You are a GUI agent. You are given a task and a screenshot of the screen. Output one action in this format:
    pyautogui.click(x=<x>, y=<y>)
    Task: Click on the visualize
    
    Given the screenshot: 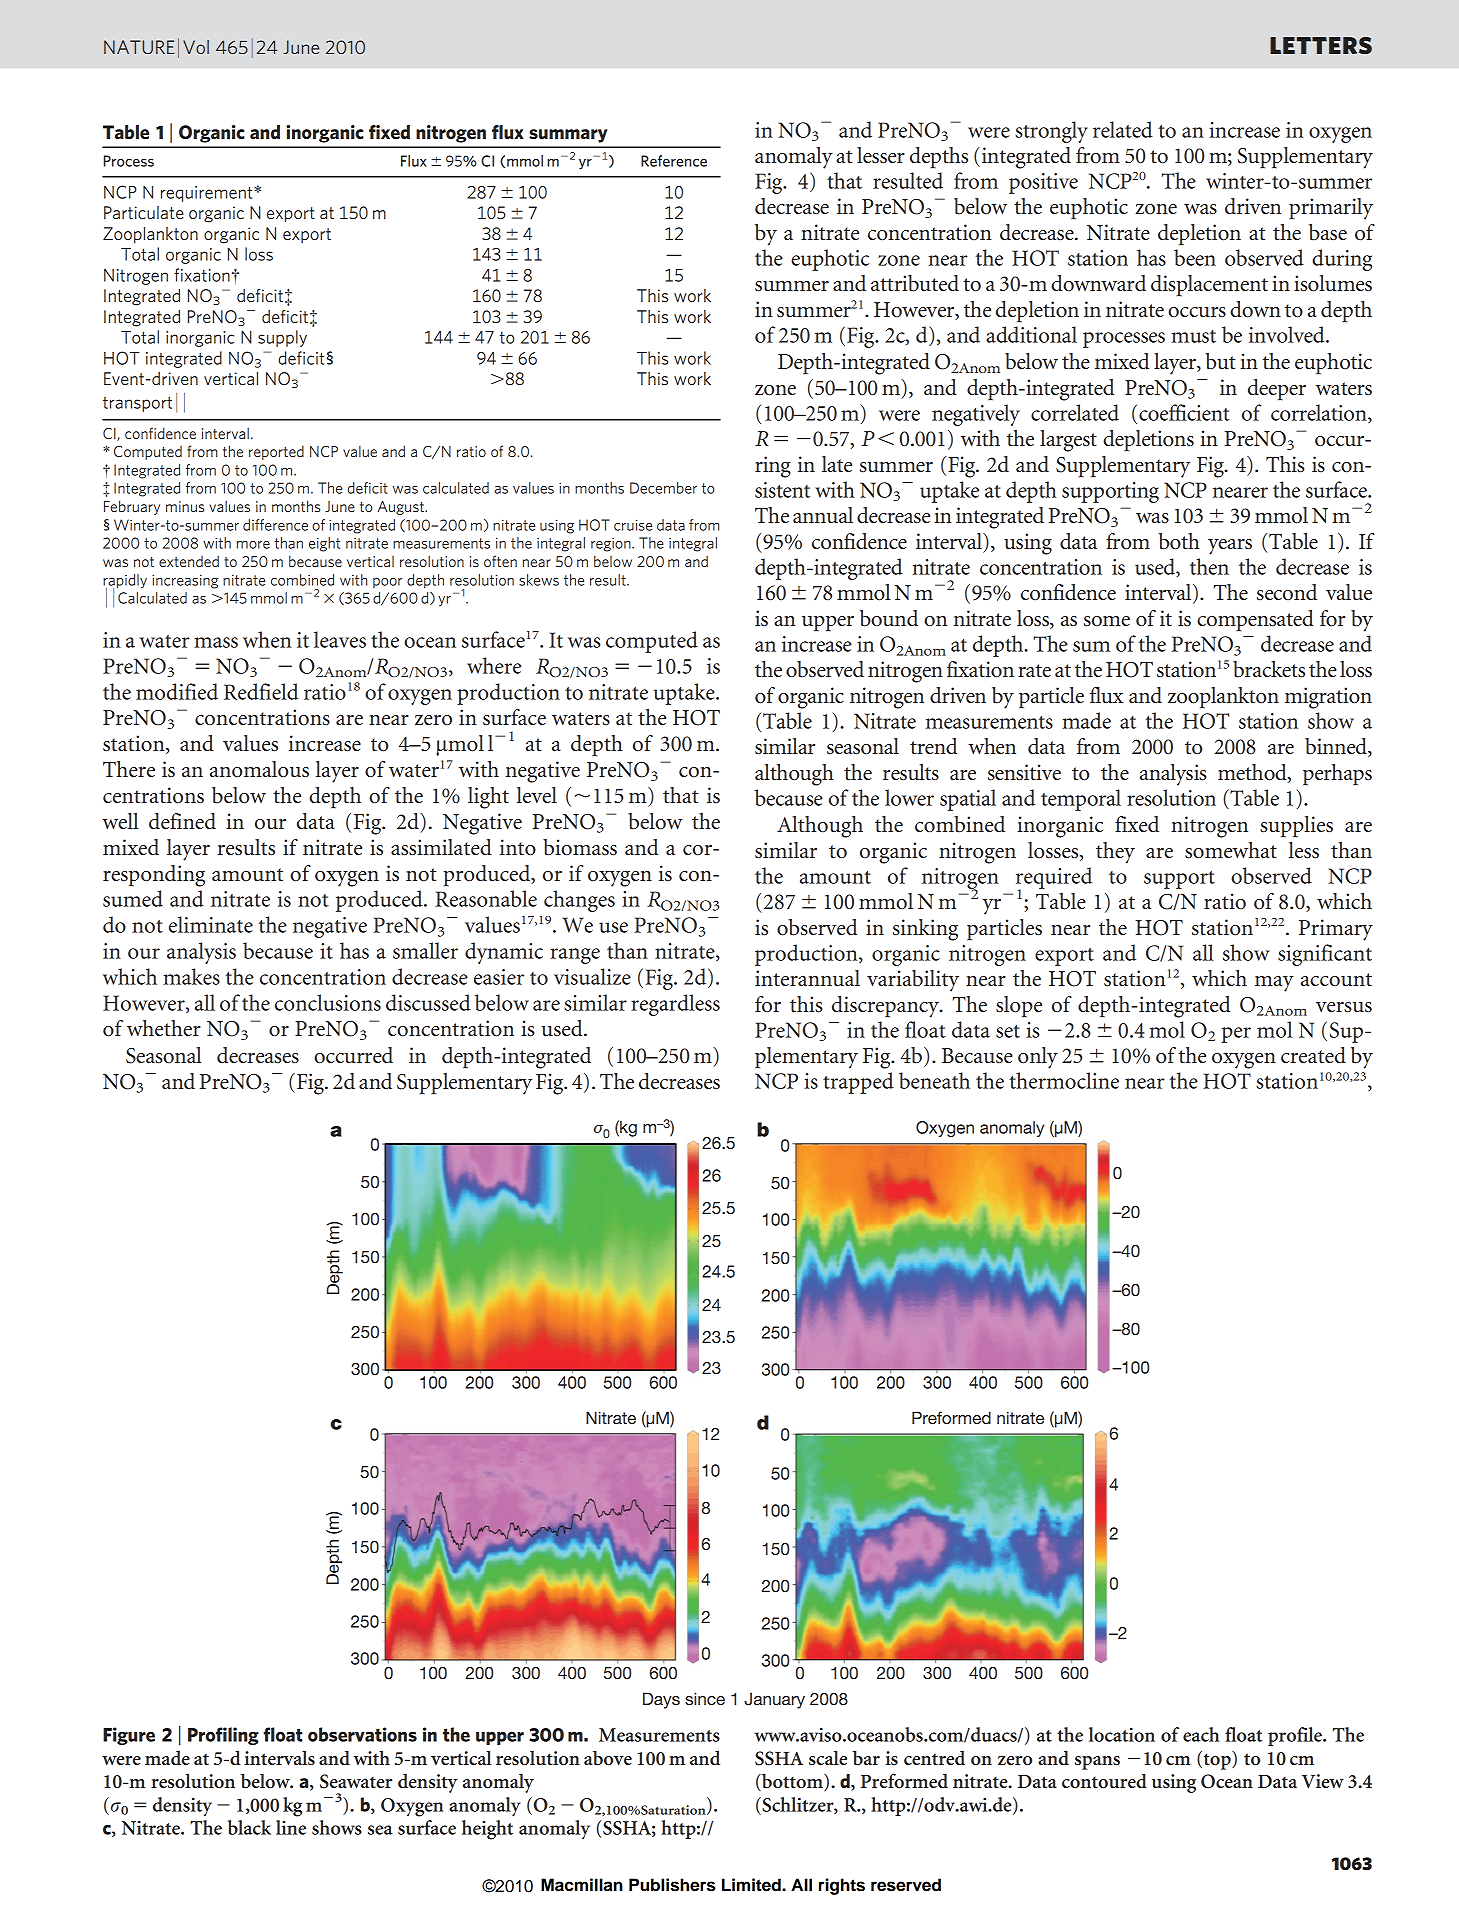 What is the action you would take?
    pyautogui.click(x=592, y=976)
